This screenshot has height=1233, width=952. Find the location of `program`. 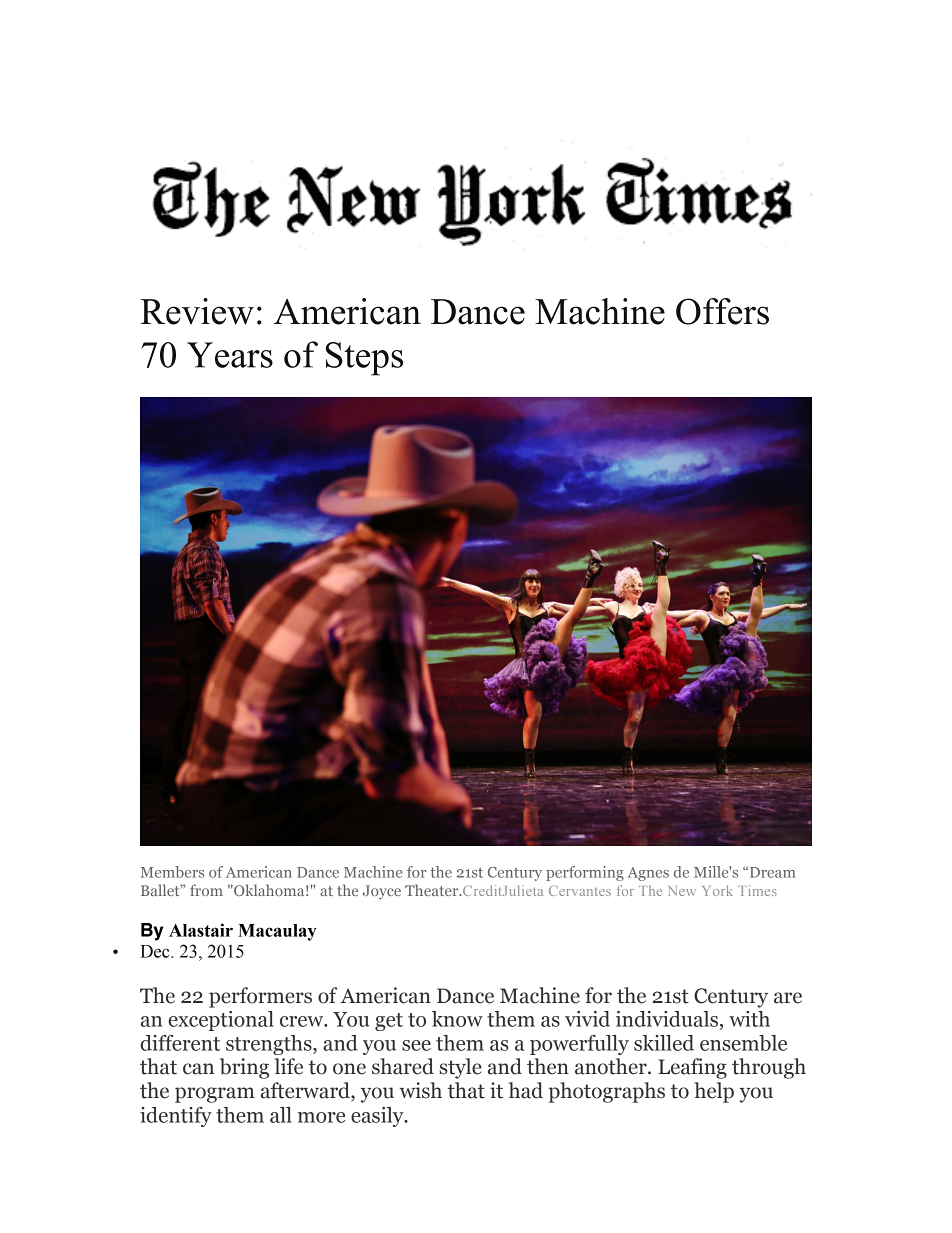

program is located at coordinates (215, 1095).
